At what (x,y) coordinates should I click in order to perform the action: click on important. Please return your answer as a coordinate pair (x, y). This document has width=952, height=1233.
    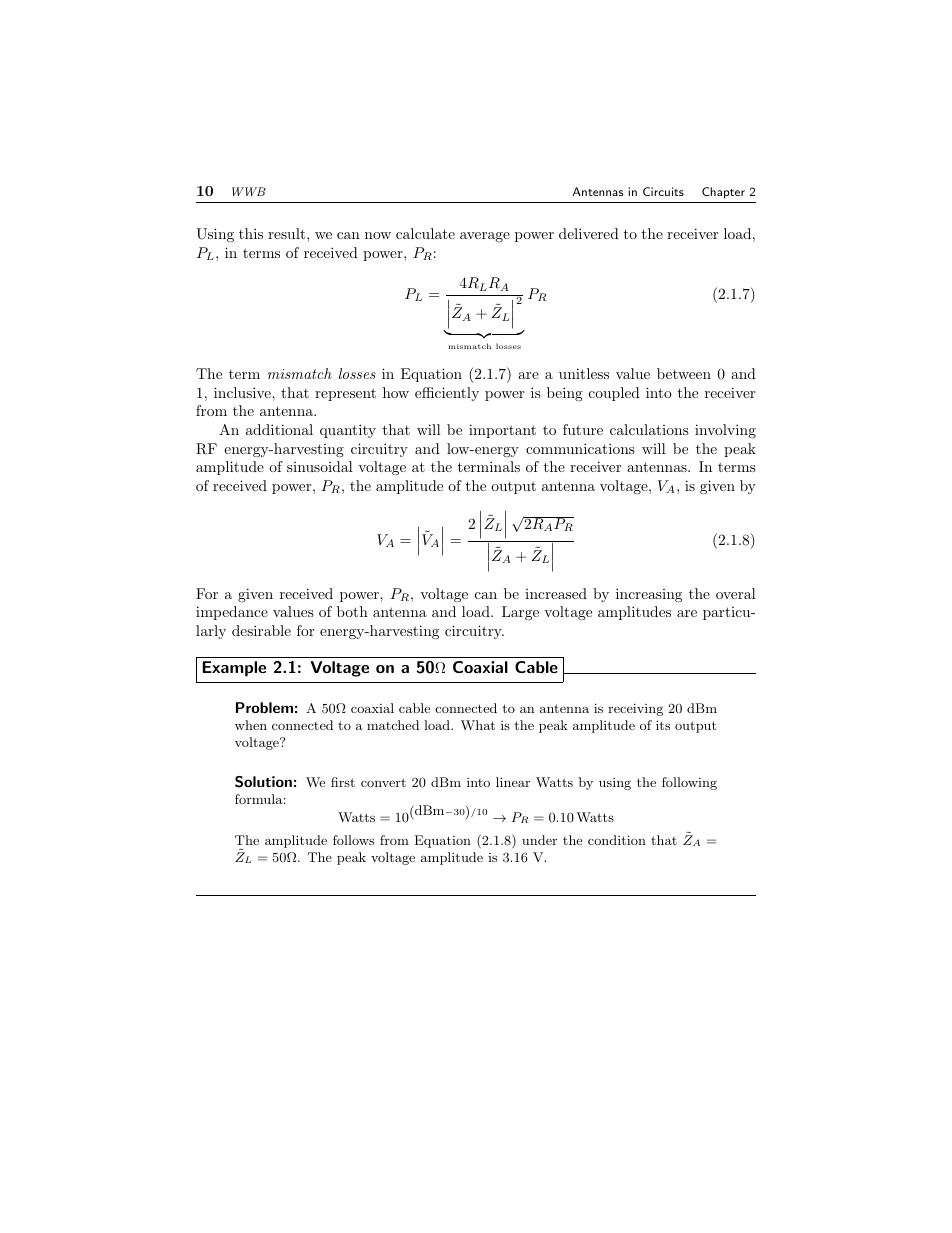
    Looking at the image, I should click on (502, 431).
